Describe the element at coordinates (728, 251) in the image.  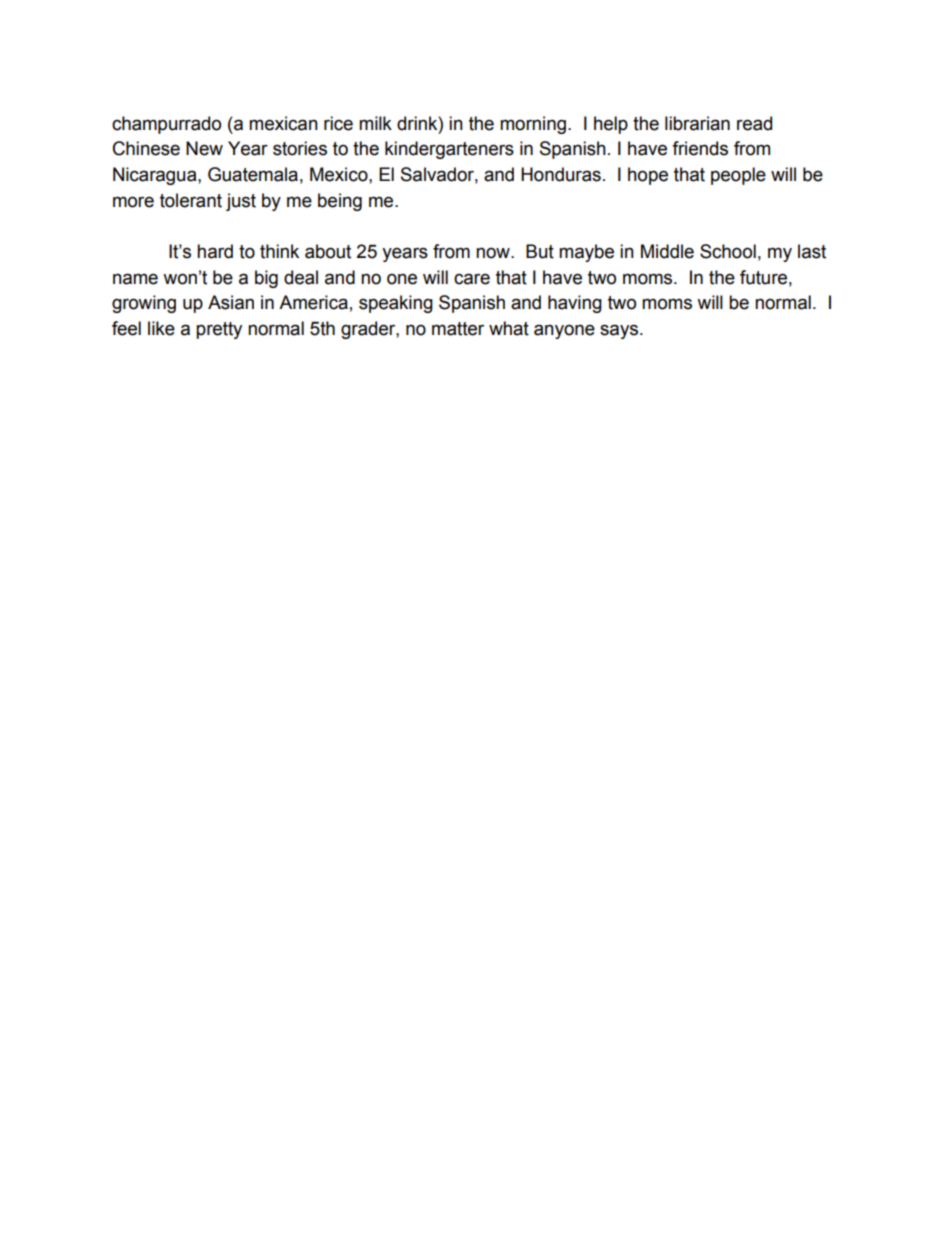
I see `School` at that location.
